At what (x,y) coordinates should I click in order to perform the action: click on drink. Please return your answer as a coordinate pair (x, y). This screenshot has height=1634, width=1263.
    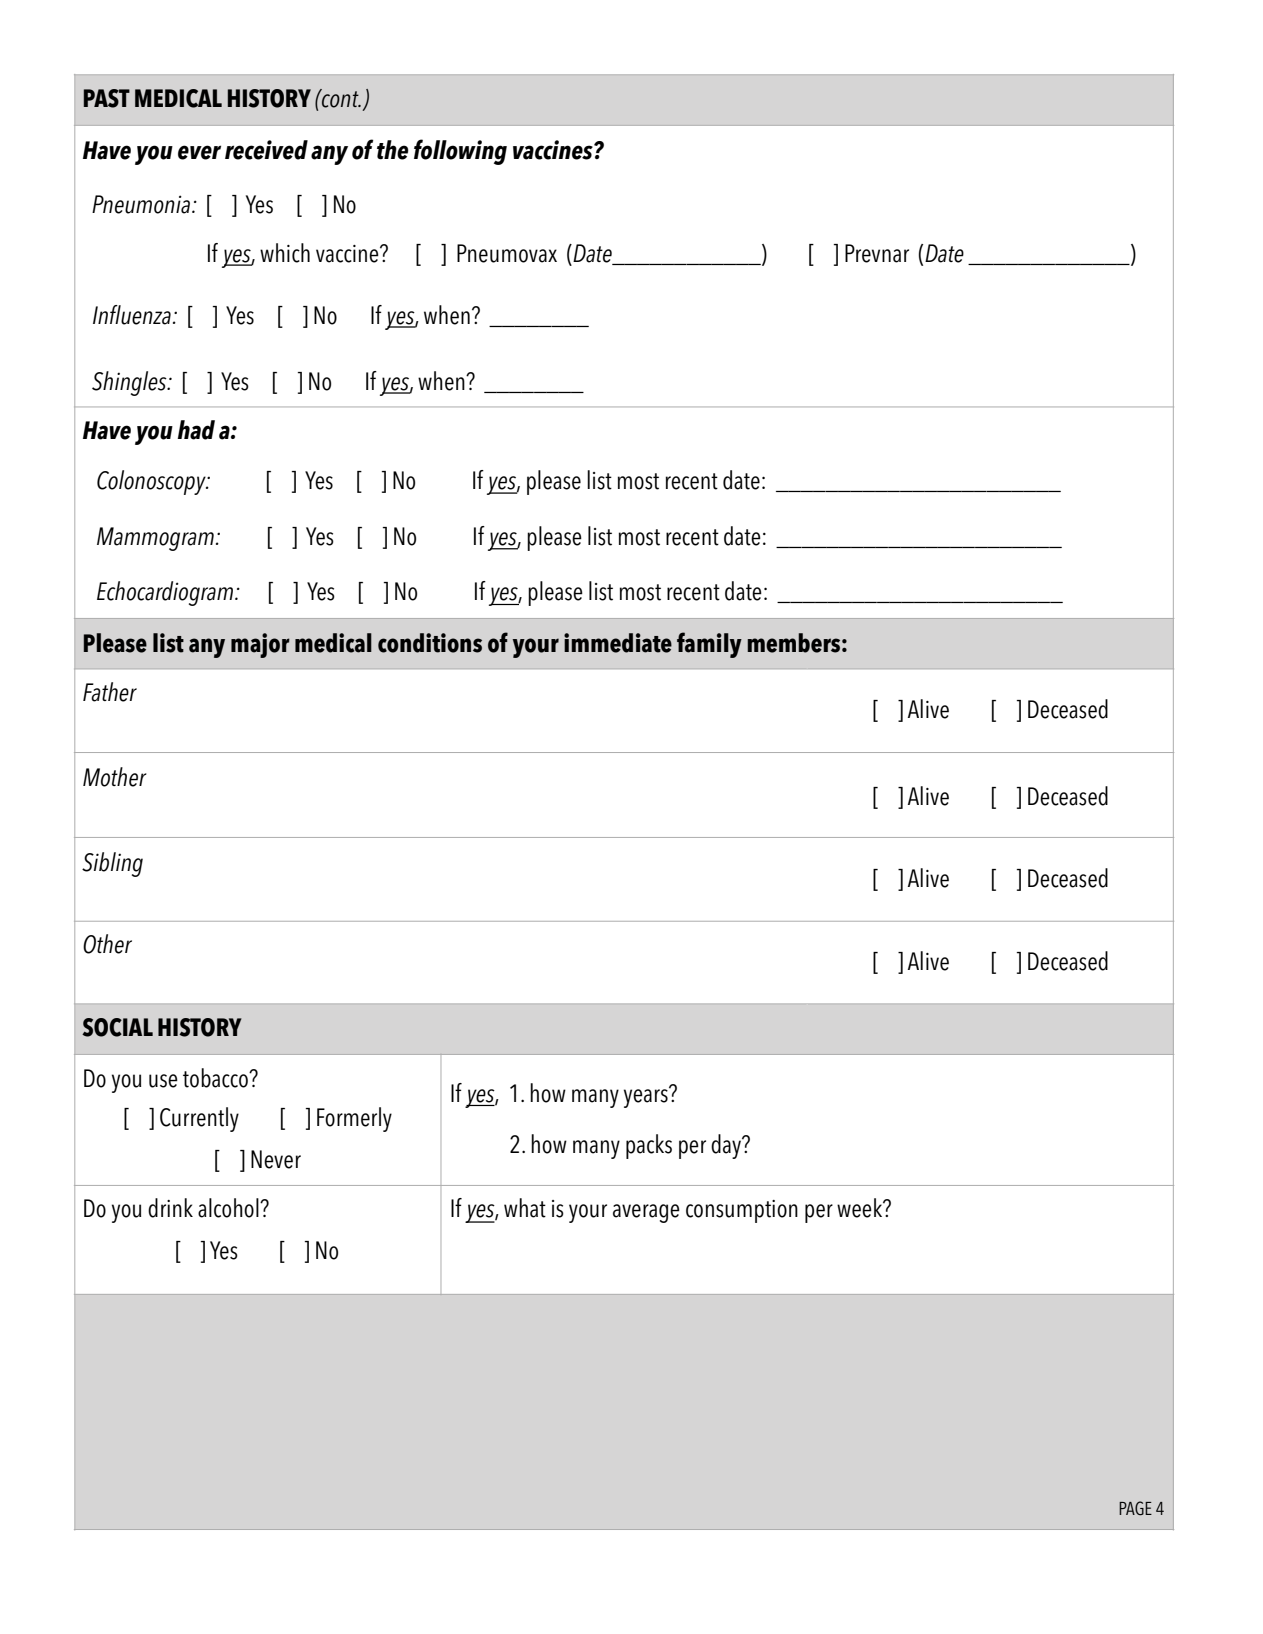
    Looking at the image, I should click on (170, 1208).
